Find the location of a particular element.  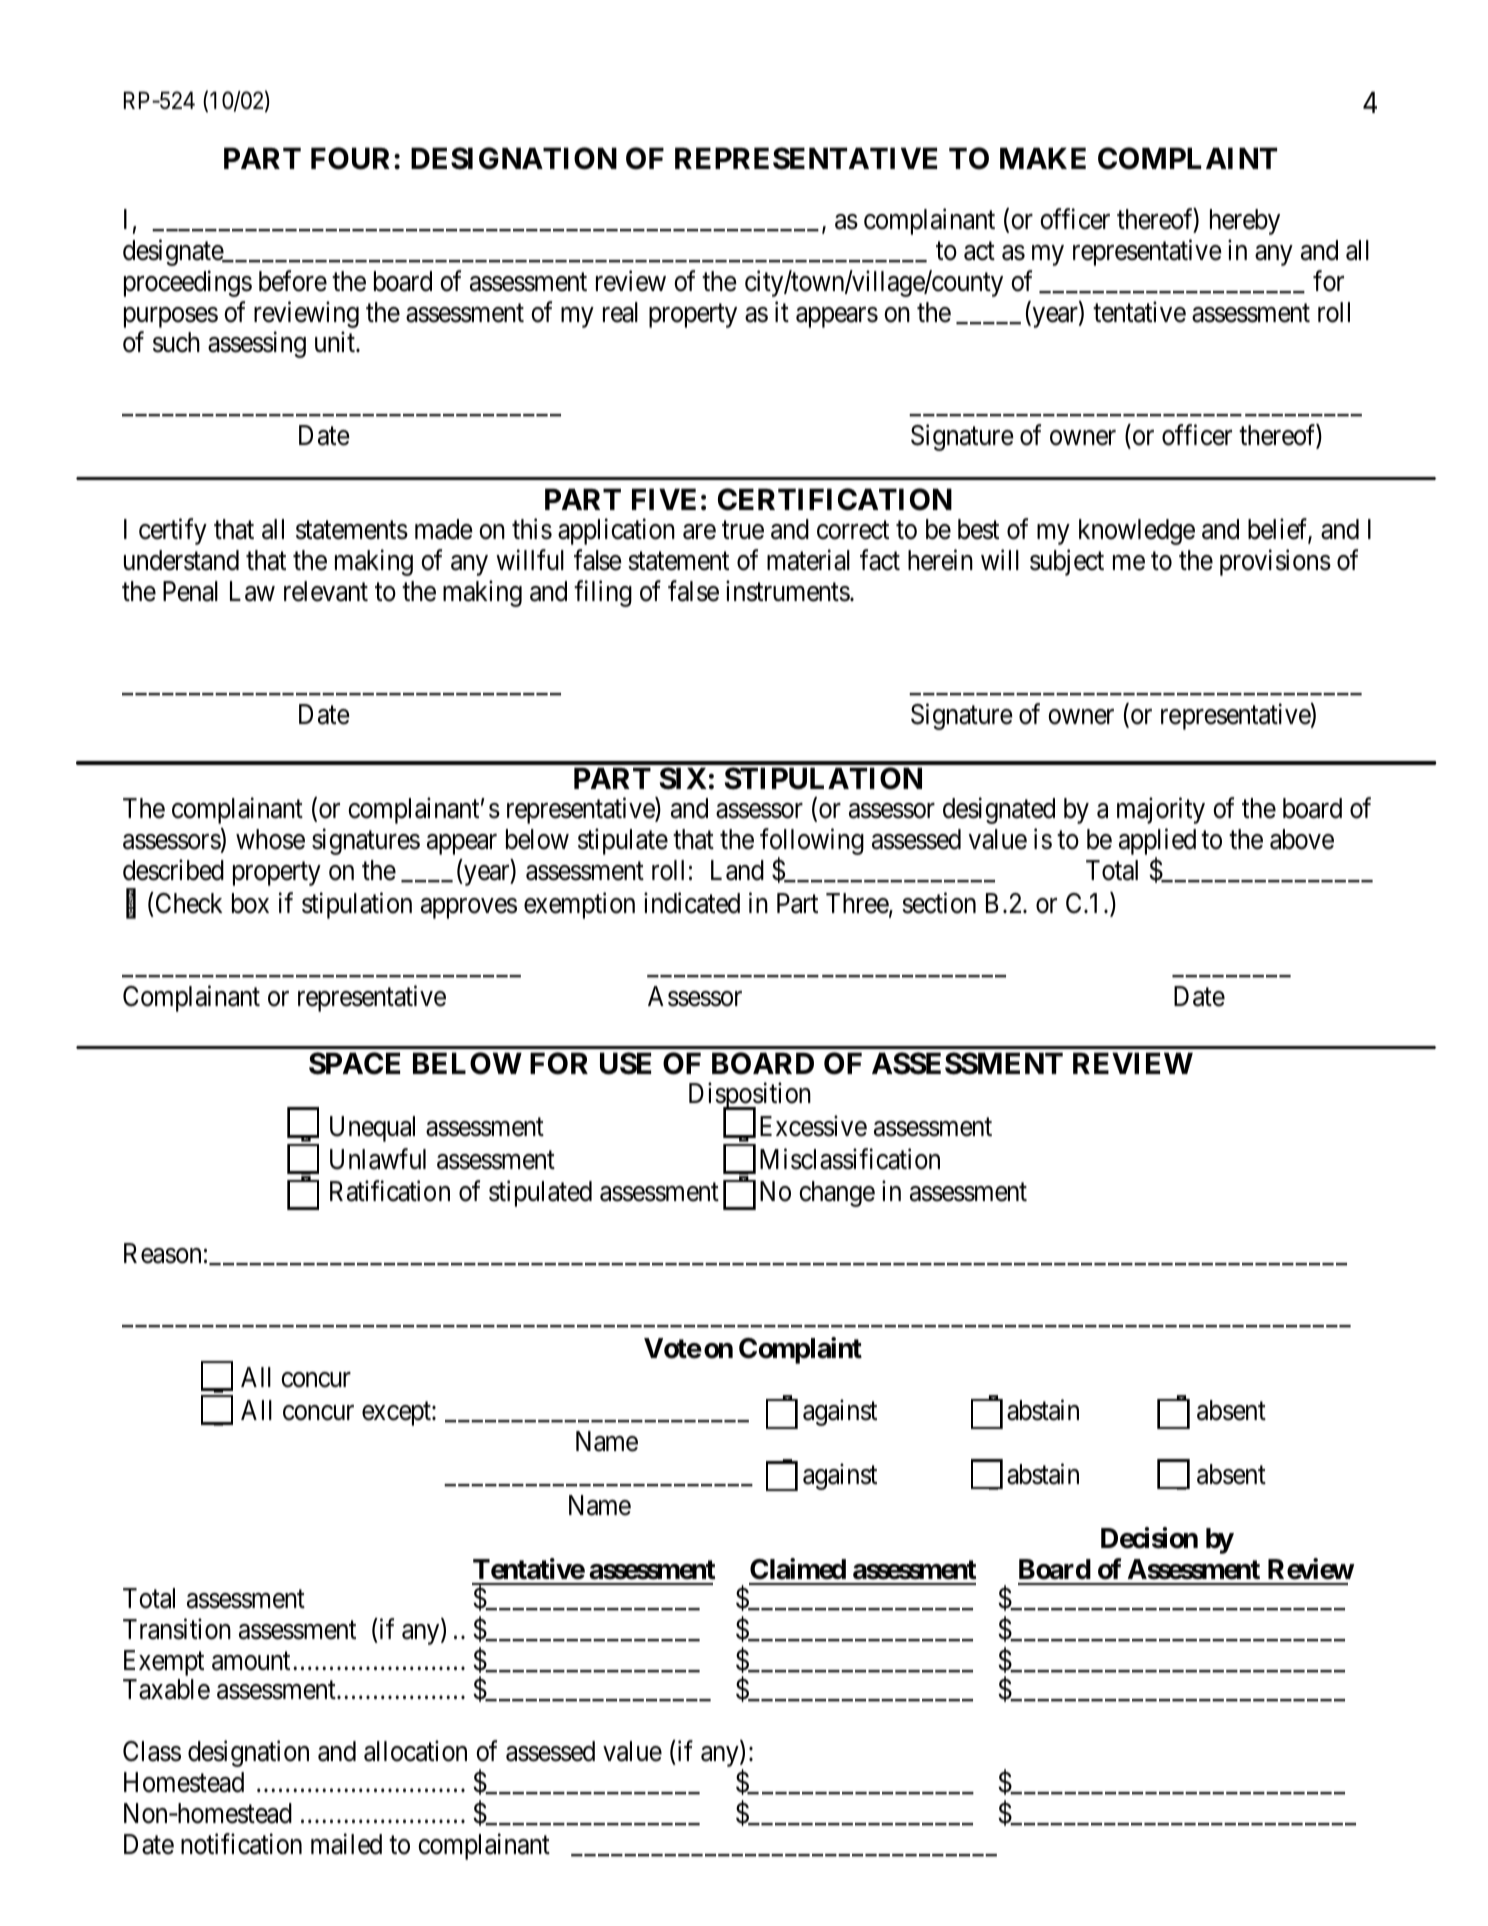

Disposition is located at coordinates (750, 1097).
